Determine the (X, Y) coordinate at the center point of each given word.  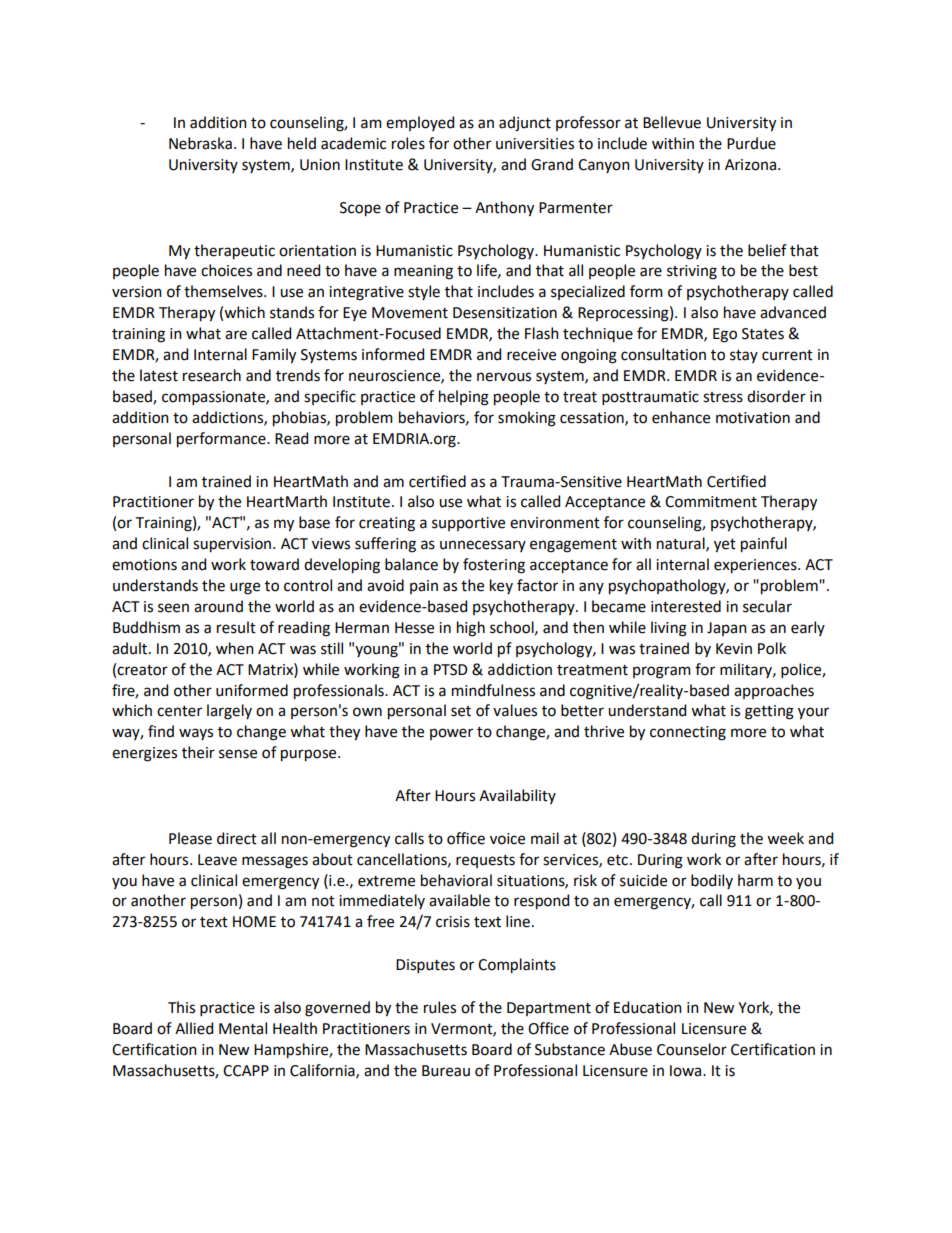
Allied (194, 1028)
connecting (688, 733)
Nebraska (200, 143)
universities (535, 144)
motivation (753, 418)
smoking (527, 419)
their (198, 752)
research (212, 375)
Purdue (751, 143)
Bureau (446, 1071)
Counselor (692, 1049)
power (451, 734)
